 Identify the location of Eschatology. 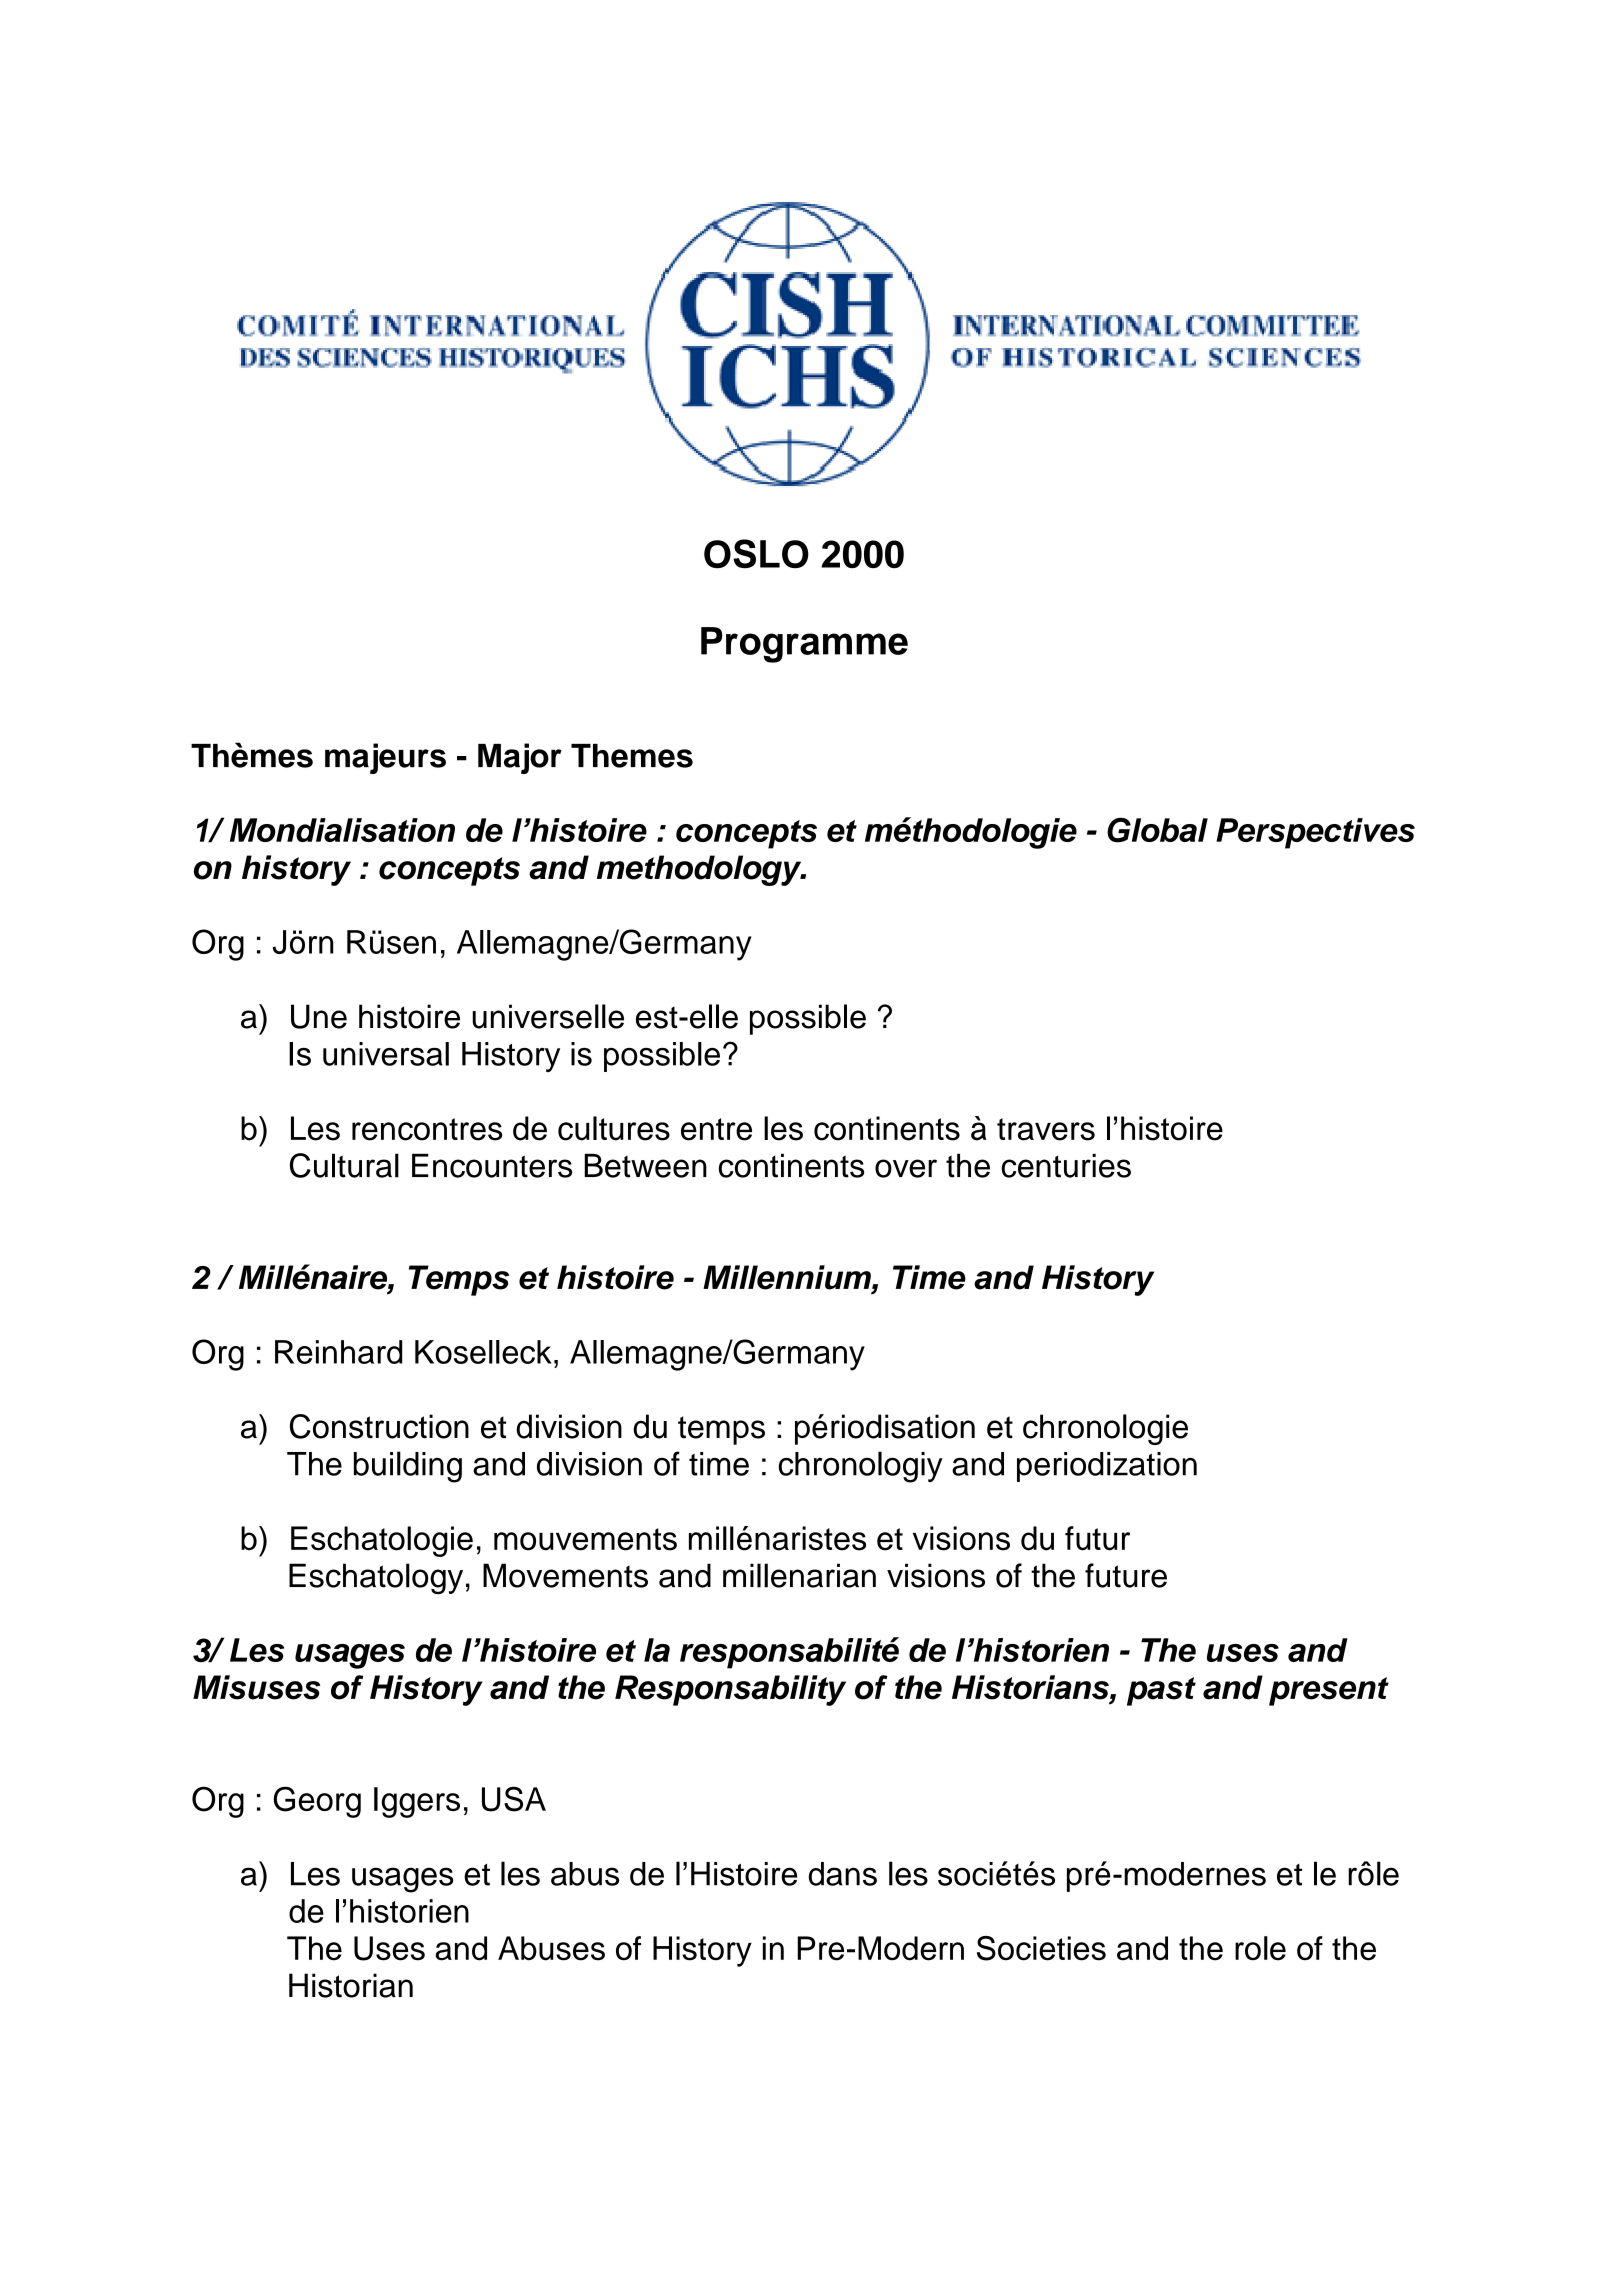
(376, 1578).
